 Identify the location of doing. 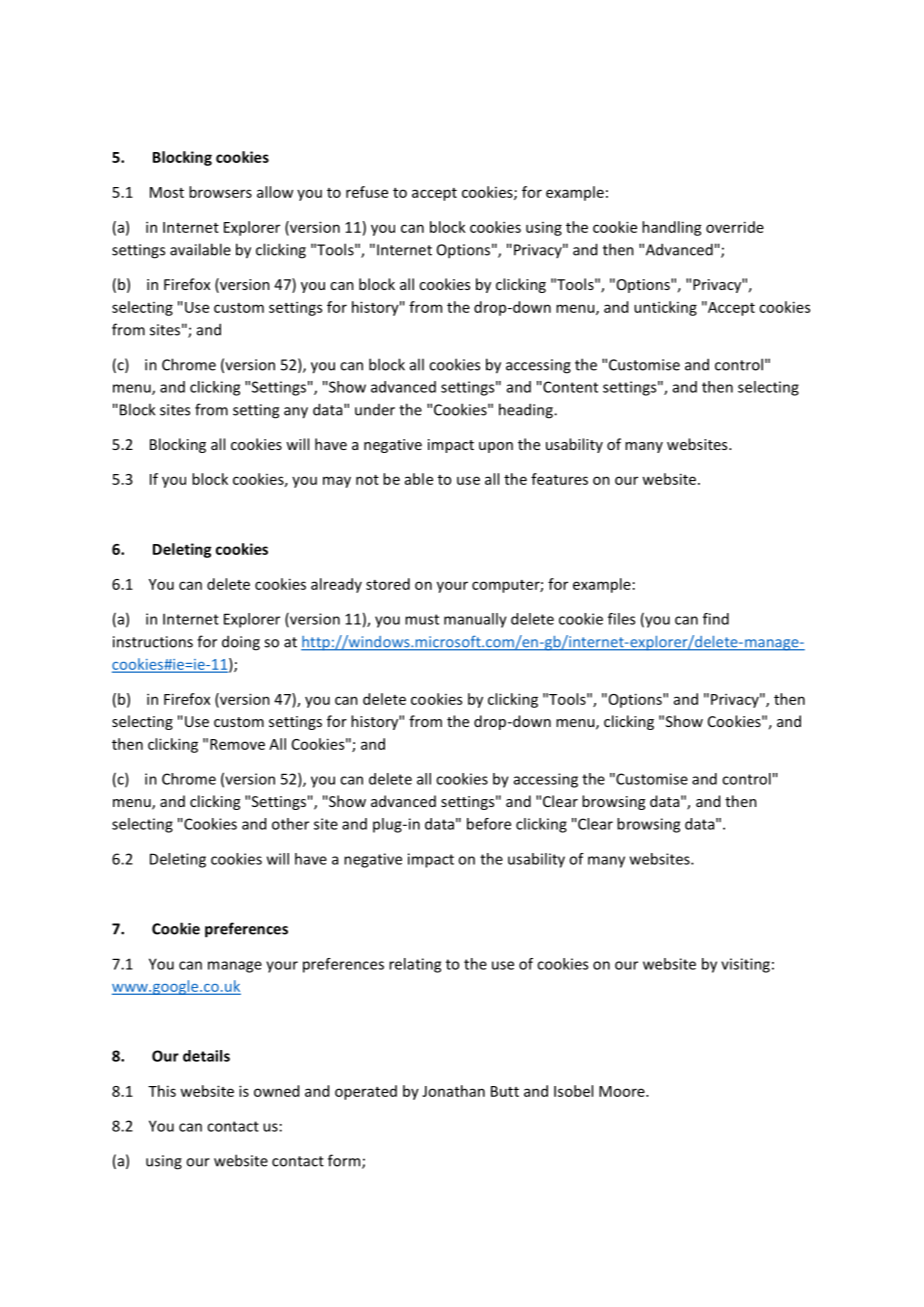
(241, 643).
